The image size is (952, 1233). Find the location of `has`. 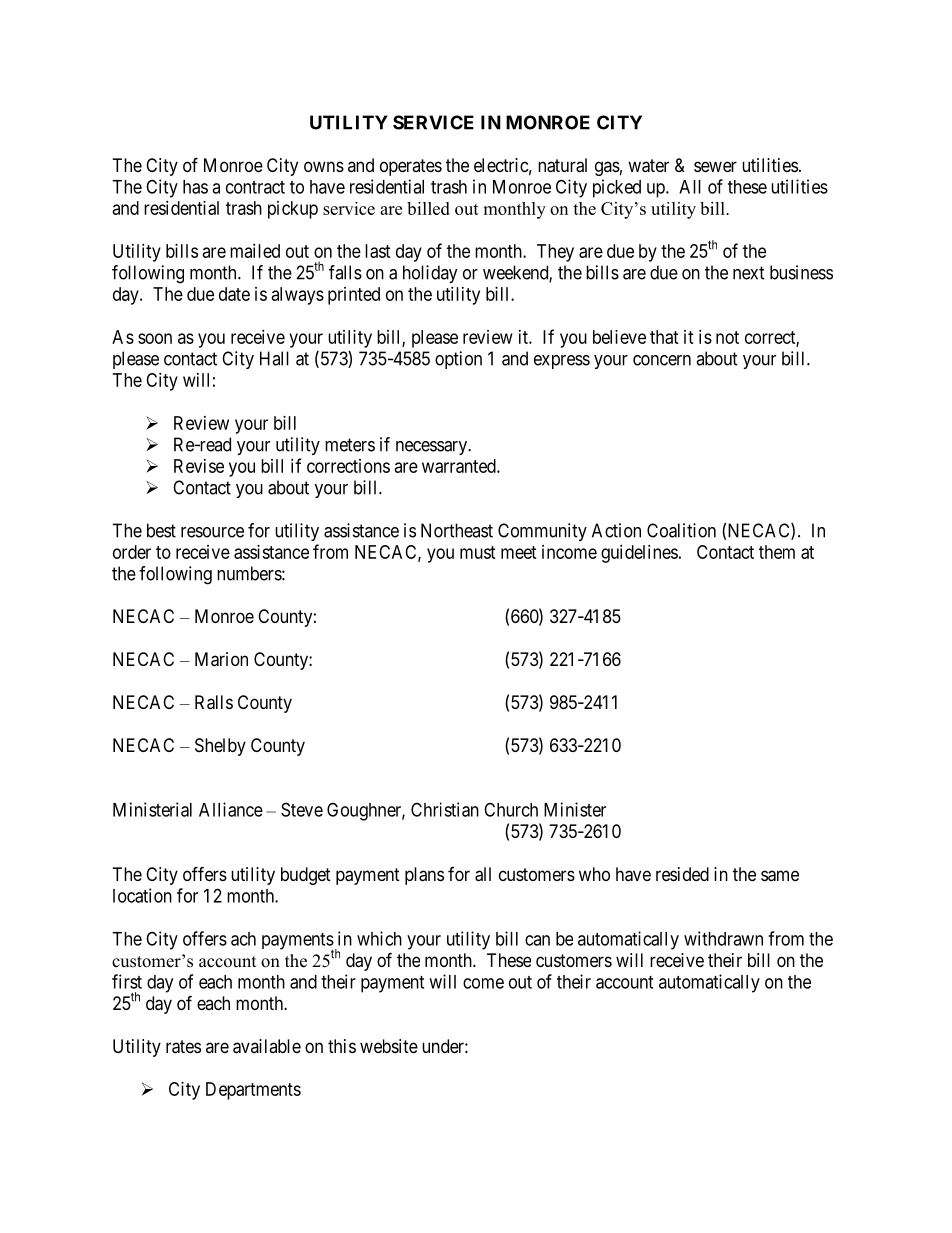

has is located at coordinates (195, 187).
